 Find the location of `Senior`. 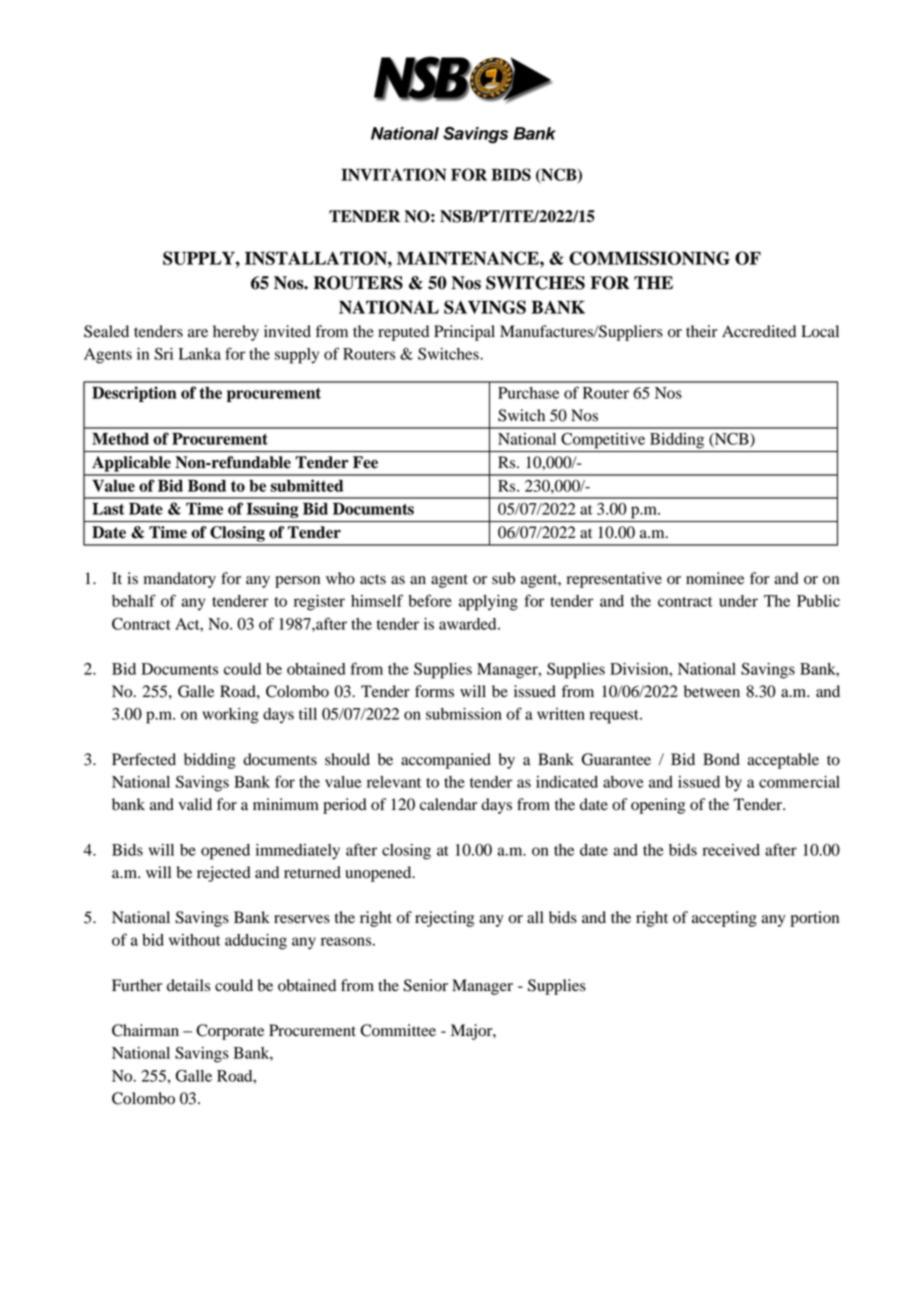

Senior is located at coordinates (425, 985).
